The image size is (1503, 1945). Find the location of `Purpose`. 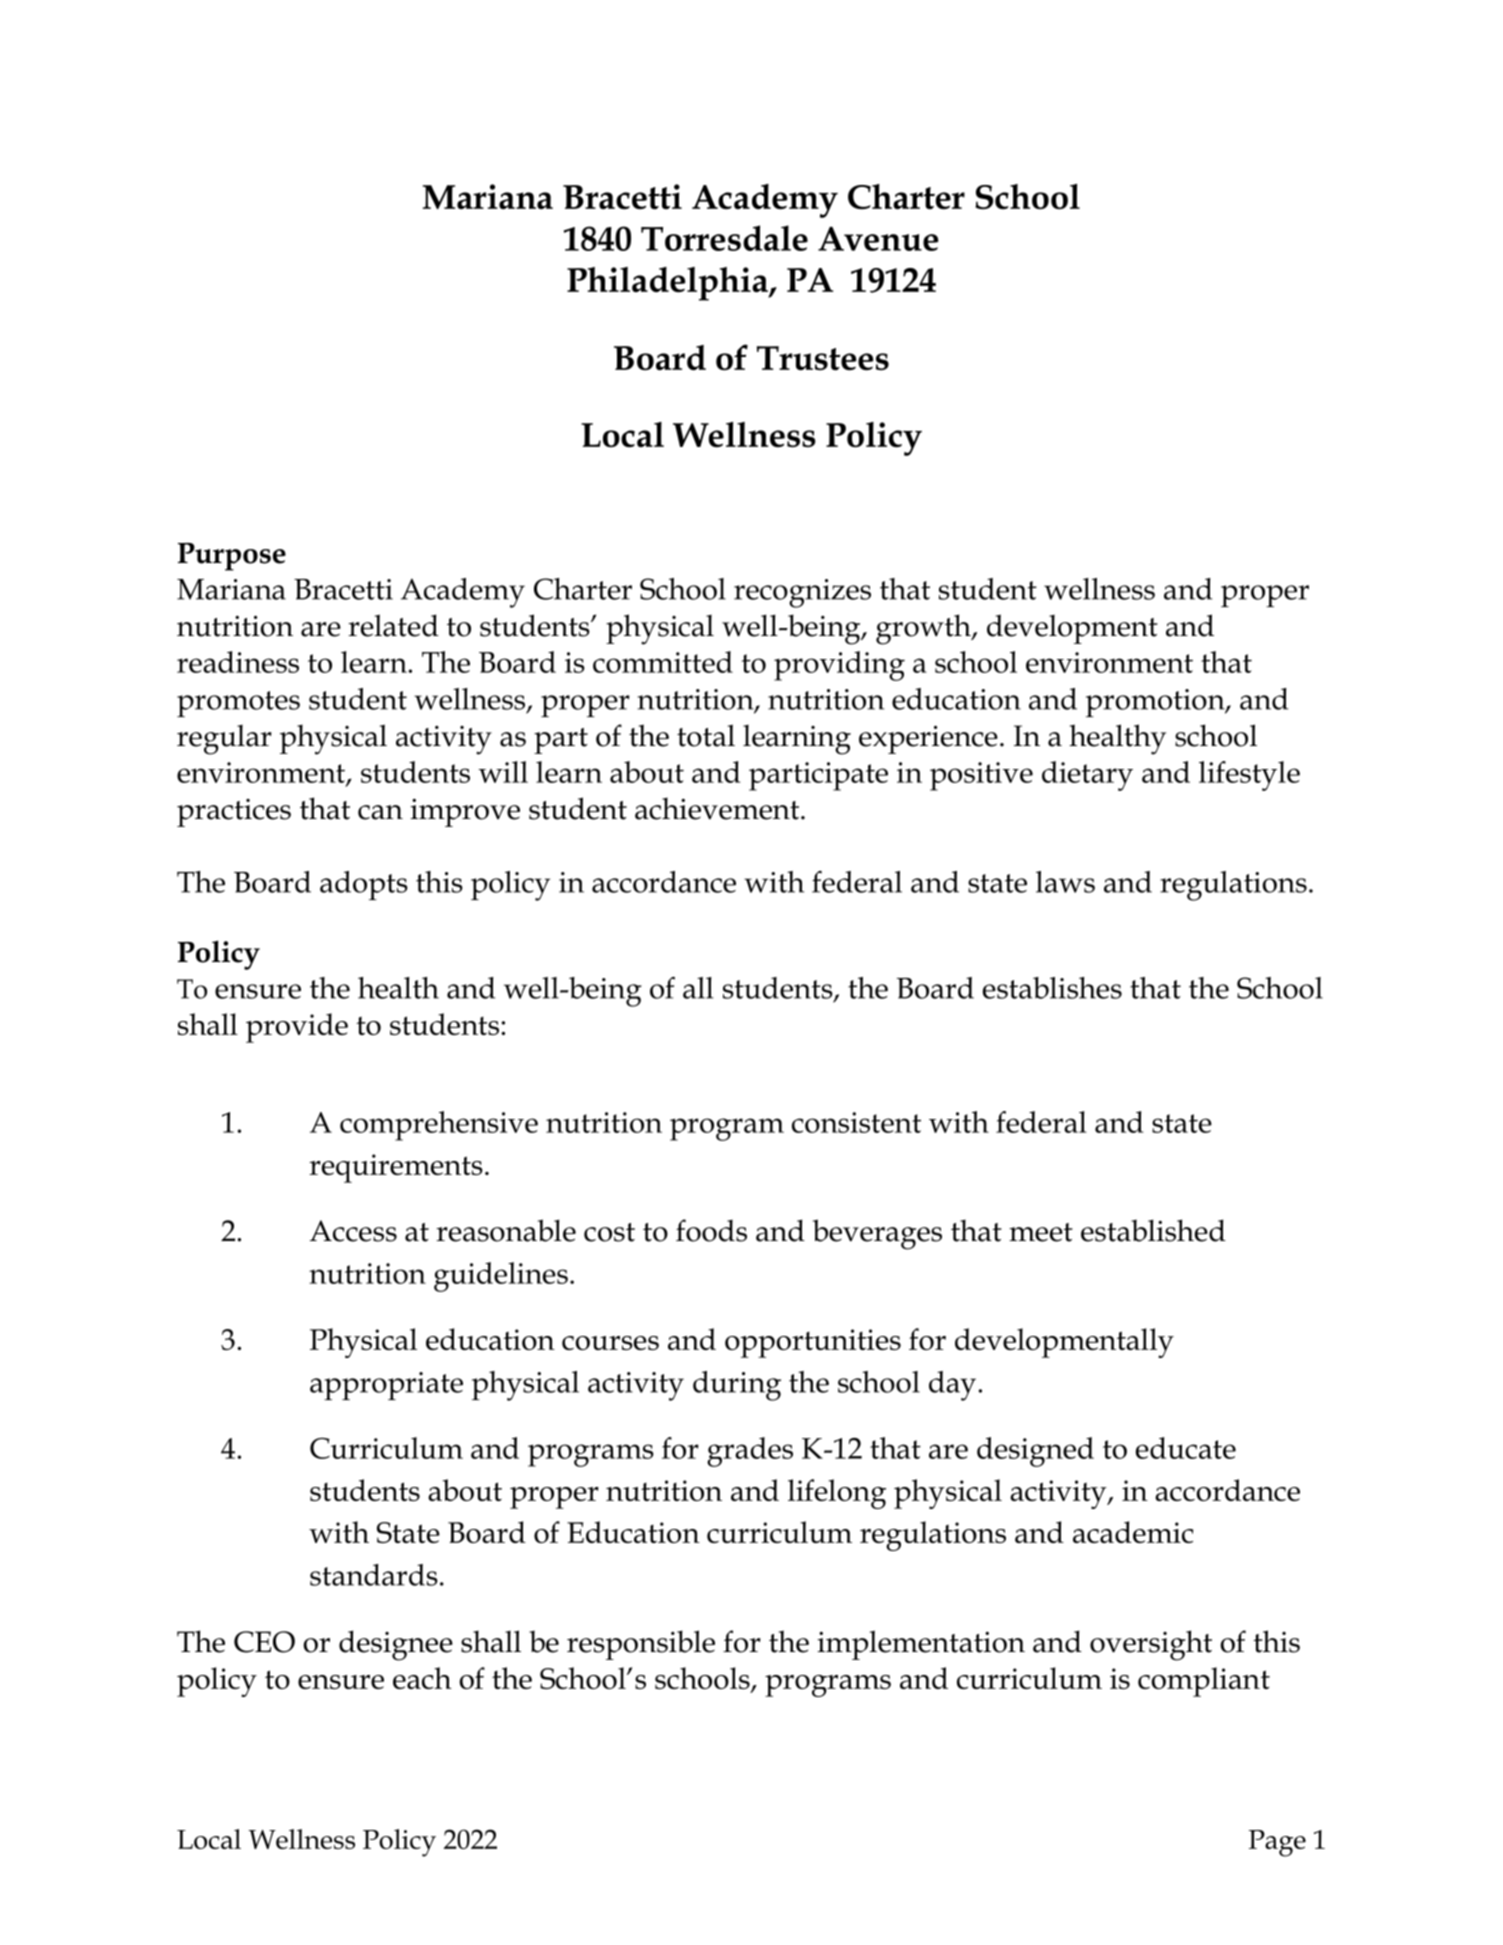

Purpose is located at coordinates (232, 557).
